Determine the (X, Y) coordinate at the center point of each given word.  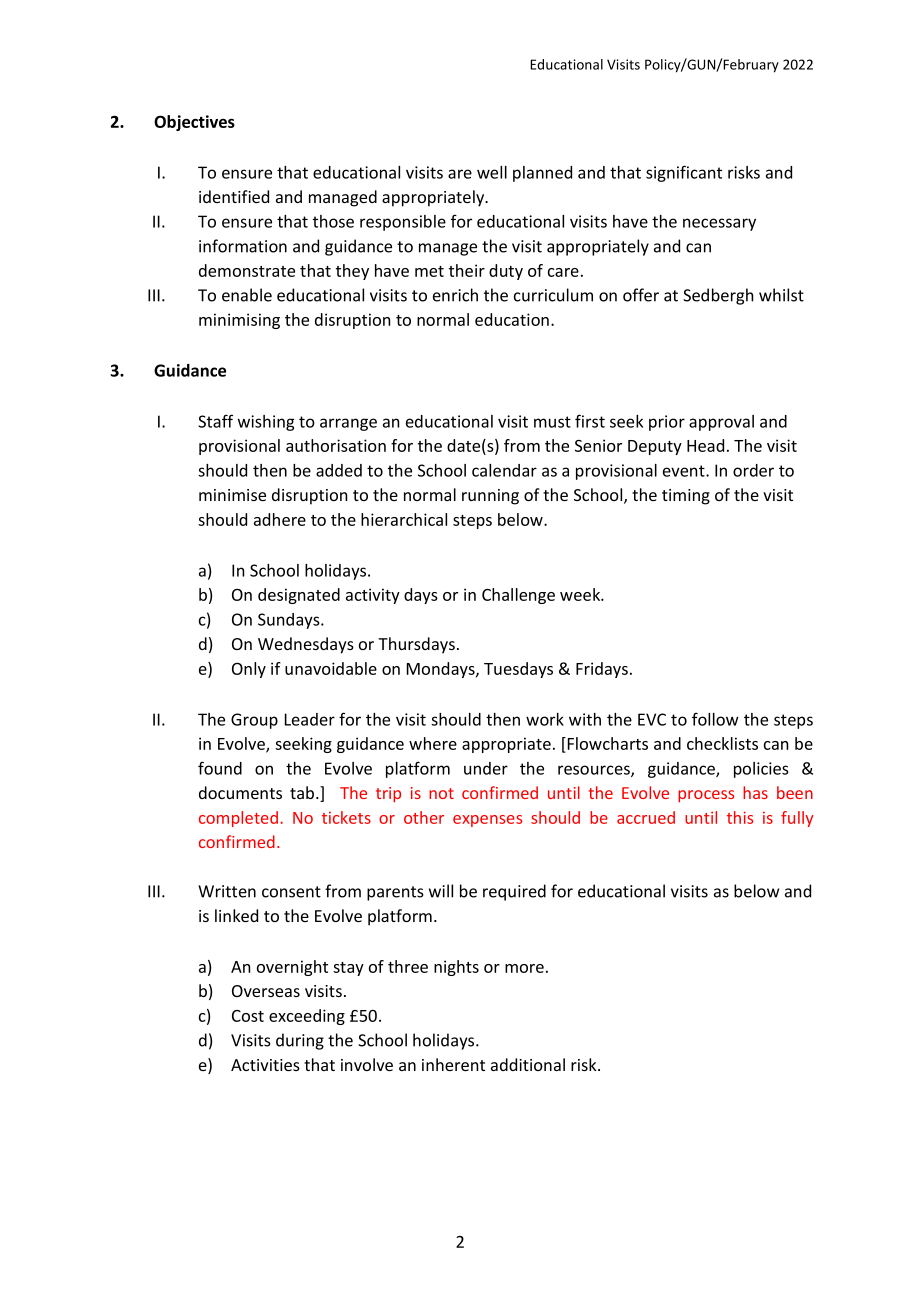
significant (684, 173)
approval (721, 423)
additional (528, 1064)
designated (299, 596)
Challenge (518, 596)
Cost (248, 1016)
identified (234, 196)
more (524, 968)
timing (686, 497)
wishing (266, 423)
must (552, 422)
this (740, 817)
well (492, 172)
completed (238, 819)
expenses (487, 821)
